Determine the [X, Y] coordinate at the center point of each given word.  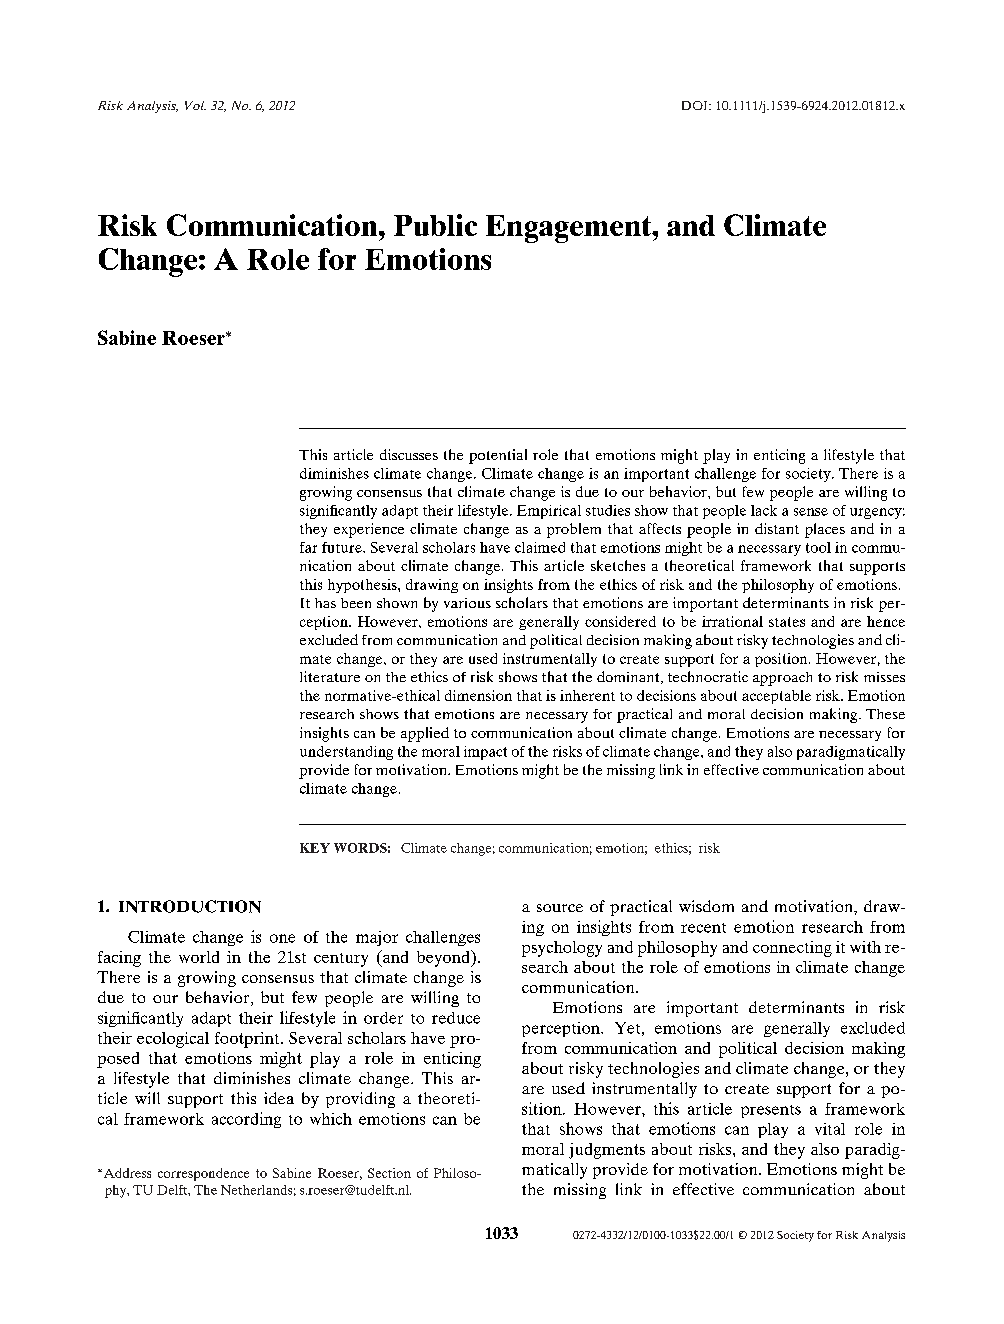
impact [485, 753]
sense [811, 512]
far [308, 547]
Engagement [569, 229]
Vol [195, 105]
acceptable [776, 697]
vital [830, 1129]
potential [498, 456]
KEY [315, 848]
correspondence [203, 1174]
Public [435, 225]
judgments [607, 1151]
